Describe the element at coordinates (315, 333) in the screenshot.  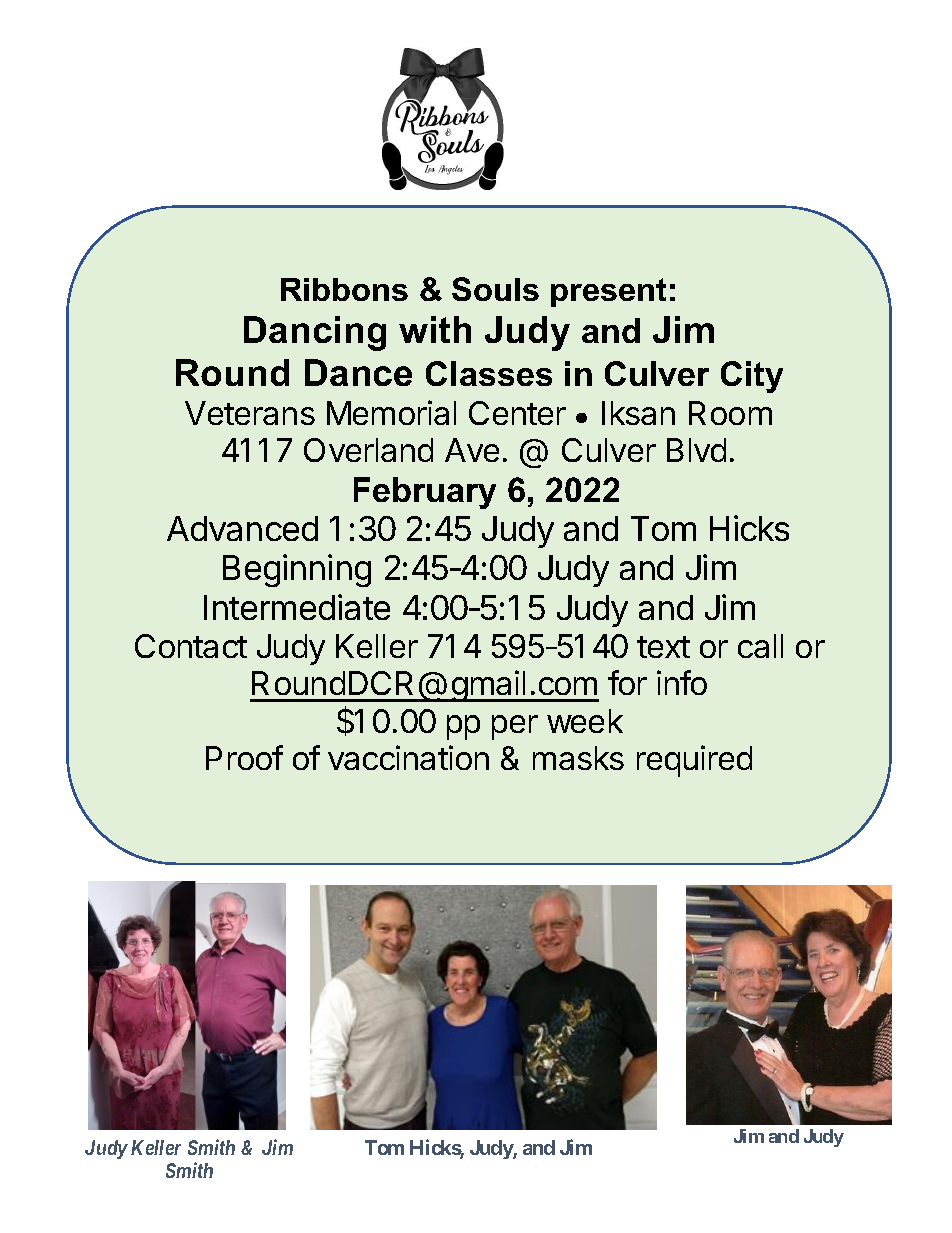
I see `Dancing` at that location.
